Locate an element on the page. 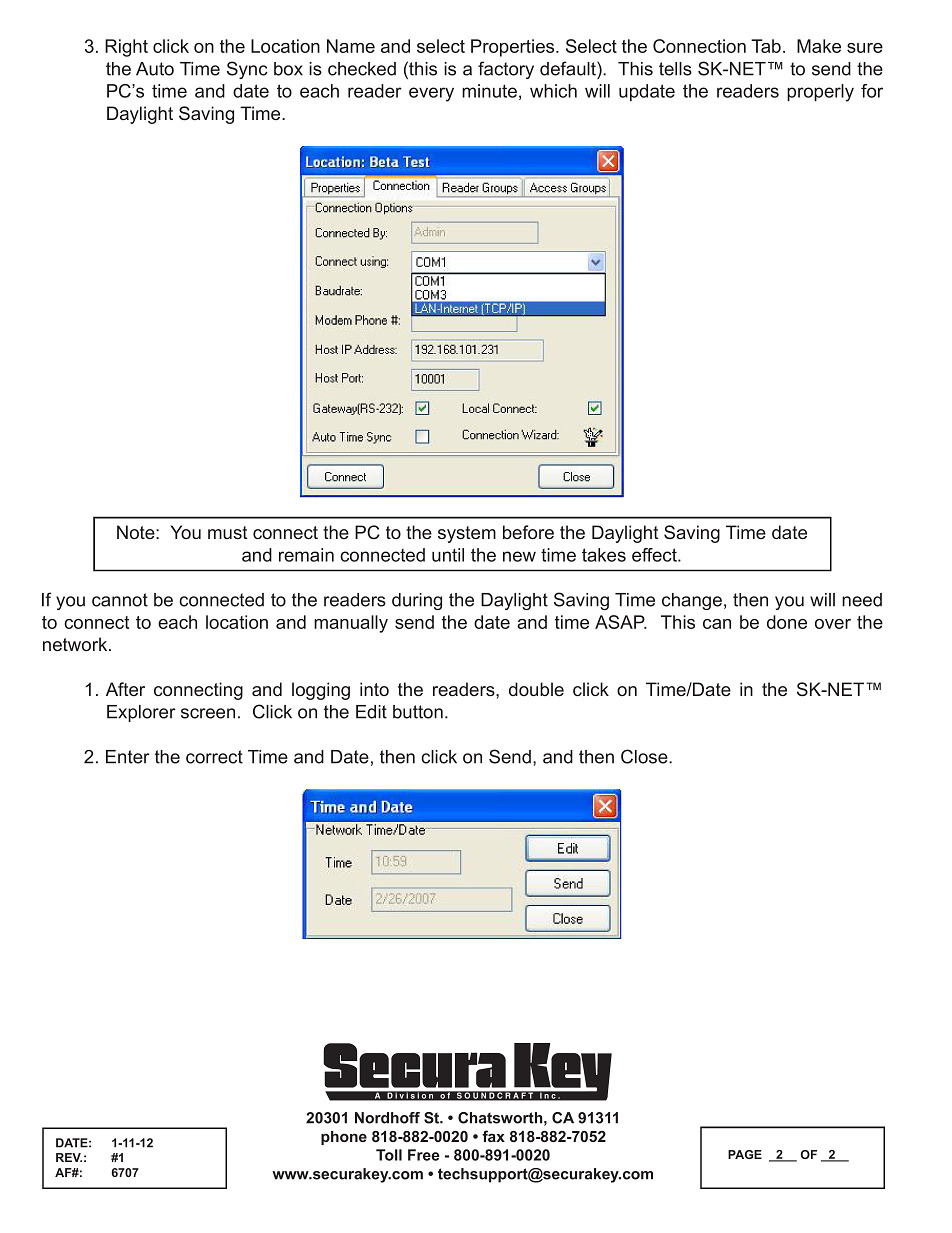 This image has width=952, height=1233. must is located at coordinates (228, 532).
